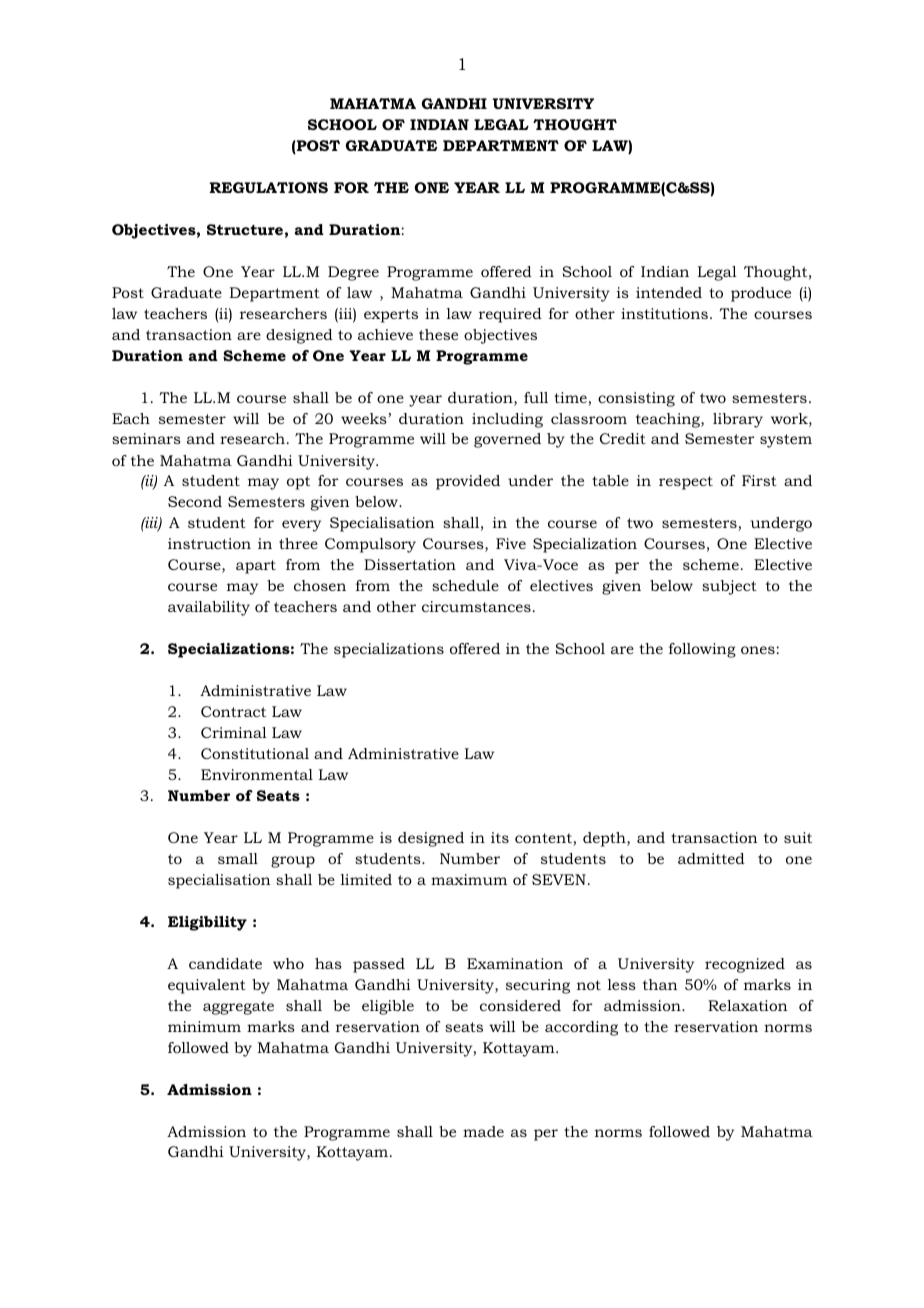  What do you see at coordinates (761, 294) in the screenshot?
I see `produce` at bounding box center [761, 294].
